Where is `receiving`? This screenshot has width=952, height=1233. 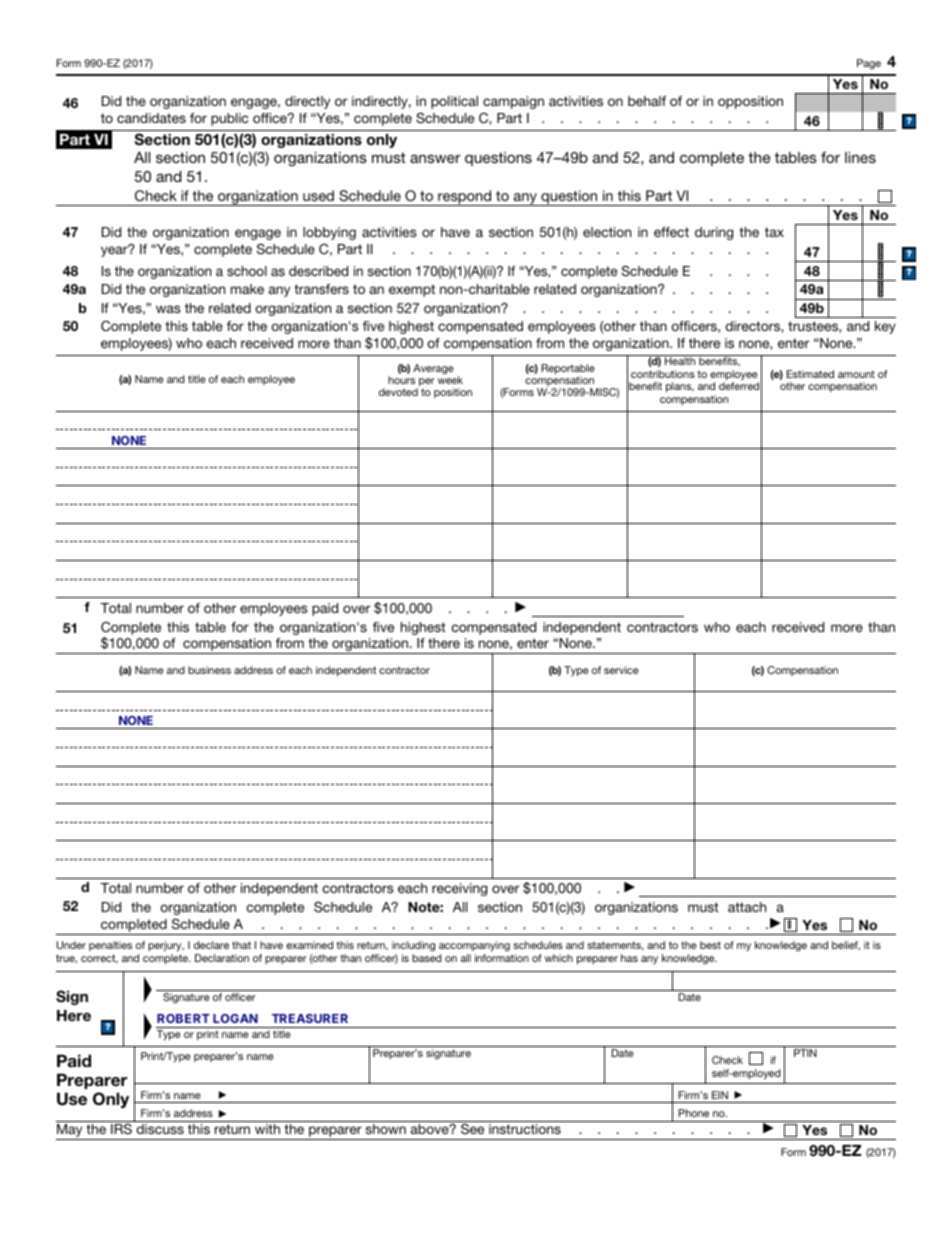
receiving is located at coordinates (459, 889).
